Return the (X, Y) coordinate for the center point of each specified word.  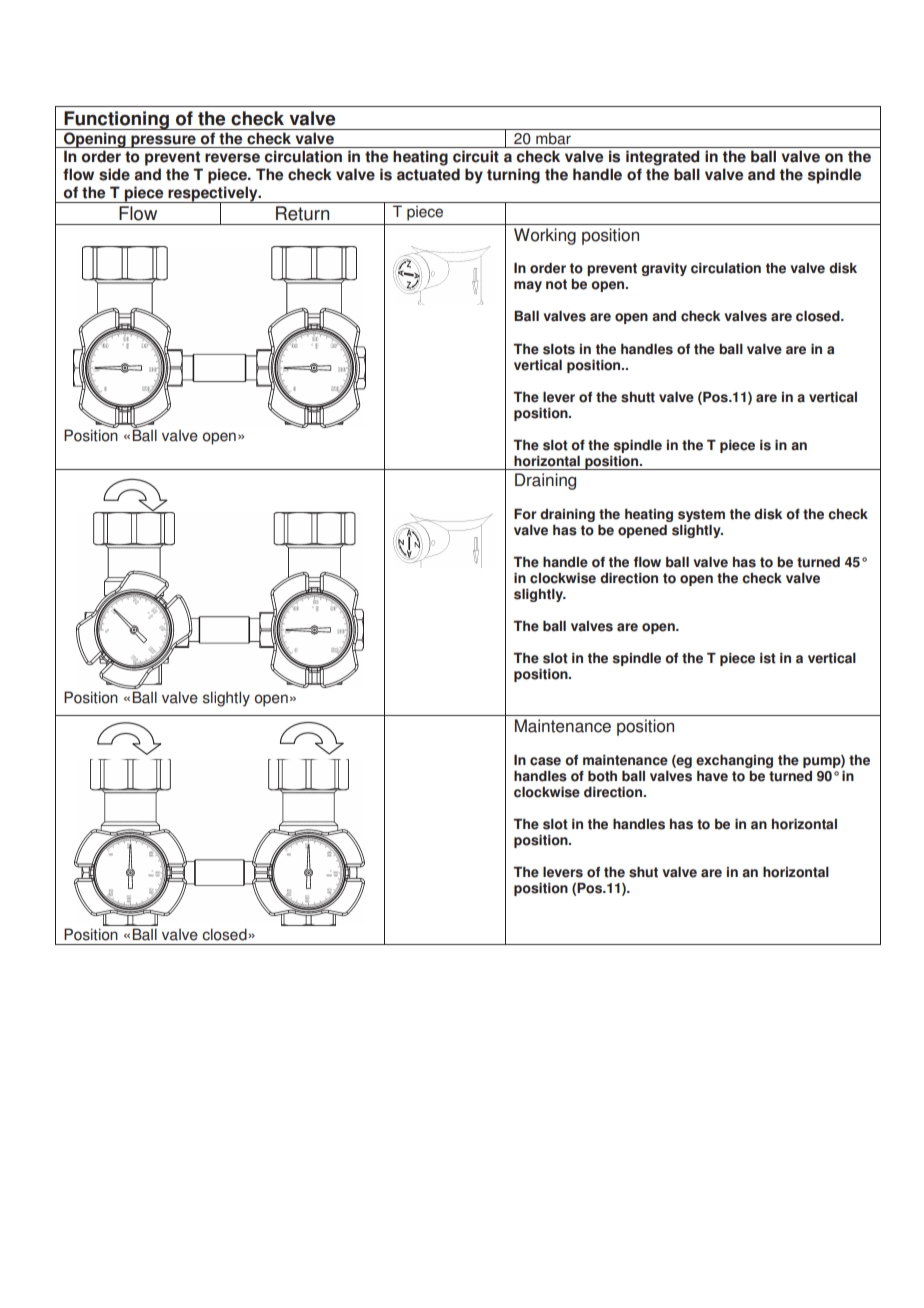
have (712, 776)
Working (545, 236)
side (114, 174)
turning (513, 176)
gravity (664, 269)
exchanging (734, 761)
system (701, 515)
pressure (163, 141)
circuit (476, 156)
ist (768, 658)
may (528, 286)
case (545, 761)
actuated (428, 174)
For (525, 514)
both (602, 776)
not (556, 284)
